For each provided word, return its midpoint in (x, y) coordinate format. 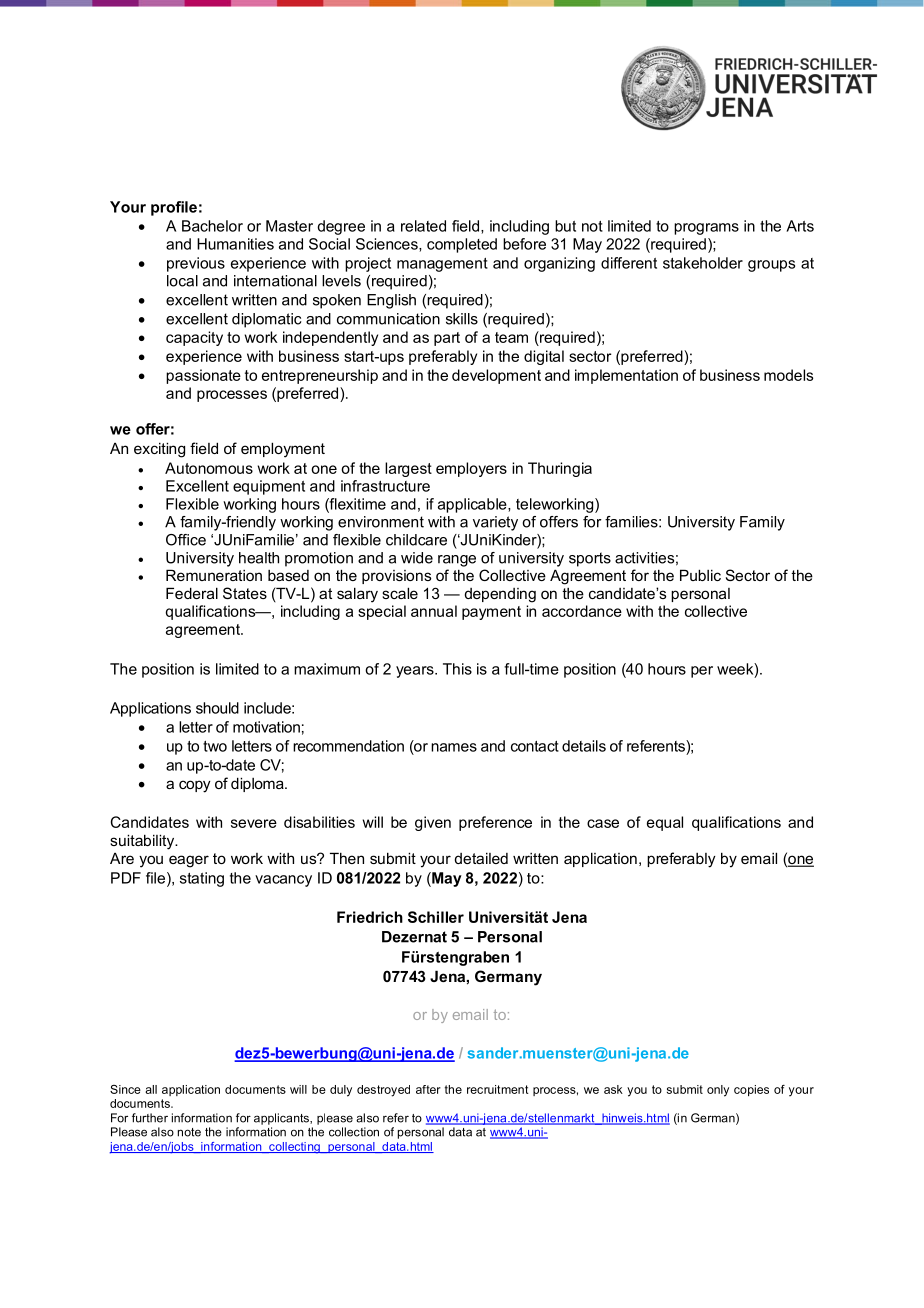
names (454, 747)
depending (500, 595)
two (215, 746)
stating (202, 879)
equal (665, 823)
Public (700, 575)
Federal (192, 593)
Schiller (436, 917)
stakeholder (703, 263)
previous (196, 264)
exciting (159, 450)
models (788, 375)
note (189, 1132)
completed (462, 245)
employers (471, 469)
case (603, 823)
